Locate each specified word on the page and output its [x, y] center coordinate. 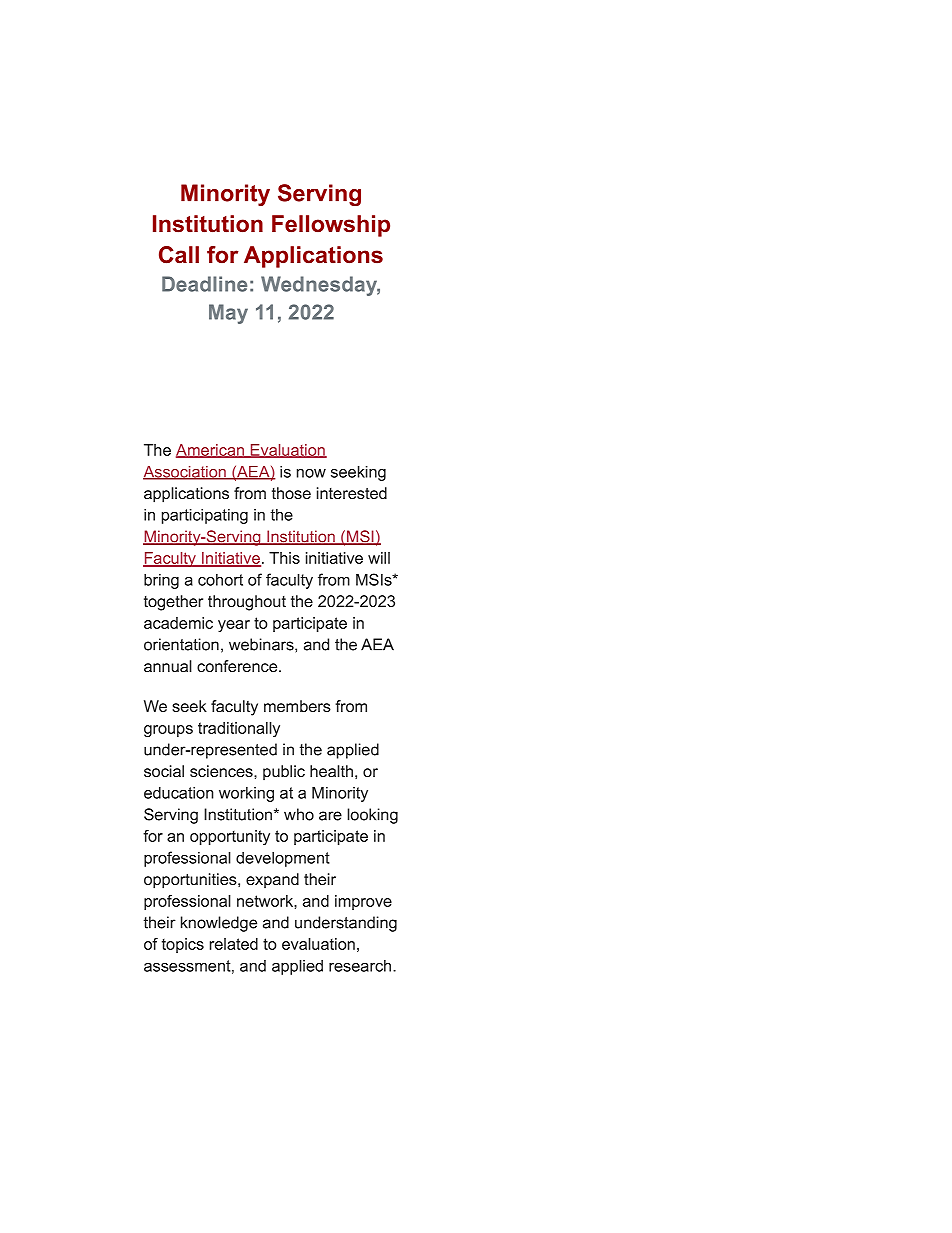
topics [183, 945]
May [228, 314]
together [173, 603]
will [379, 558]
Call [179, 255]
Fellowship [331, 226]
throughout [247, 603]
